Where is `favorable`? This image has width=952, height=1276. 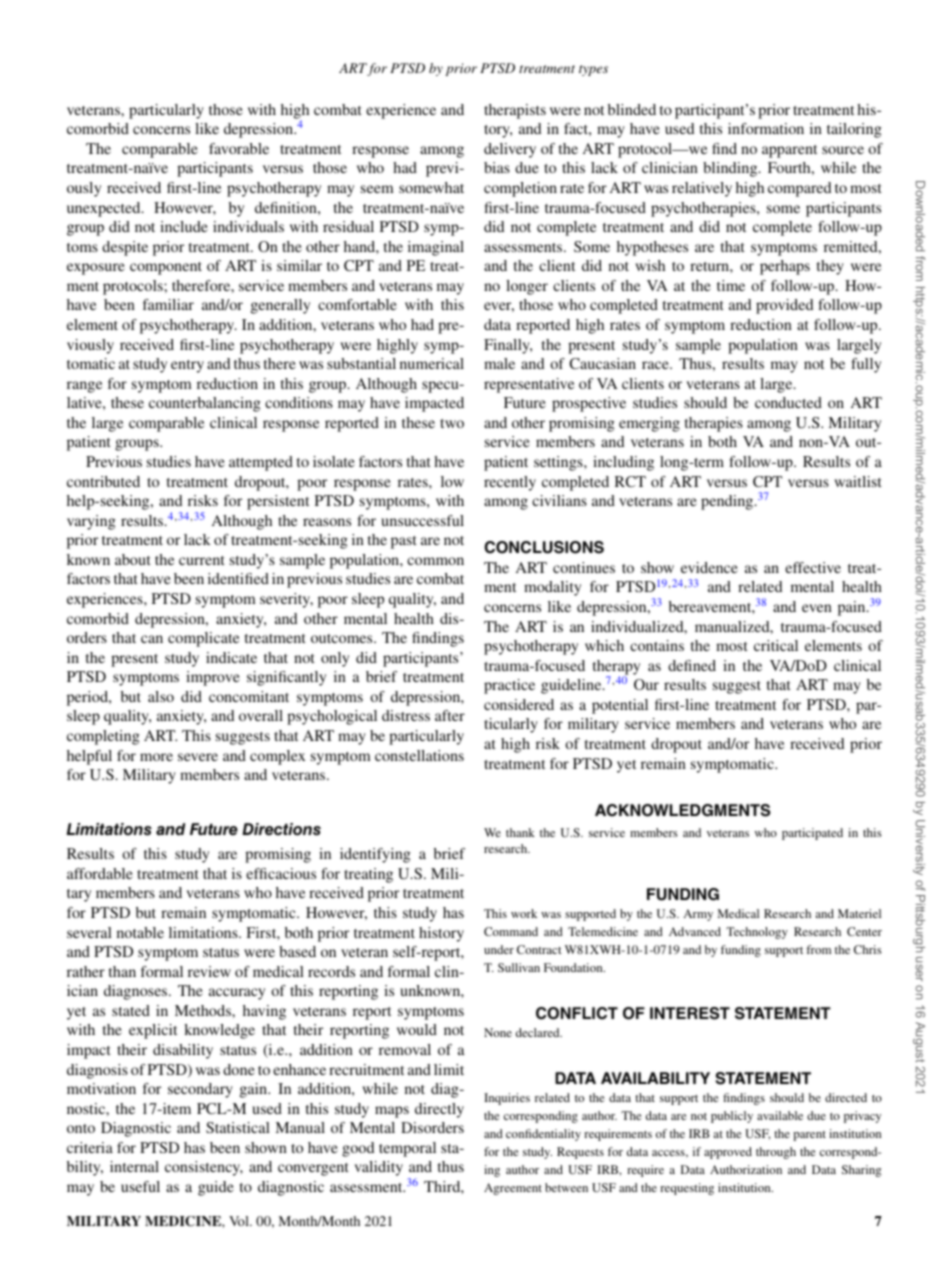 favorable is located at coordinates (239, 148).
